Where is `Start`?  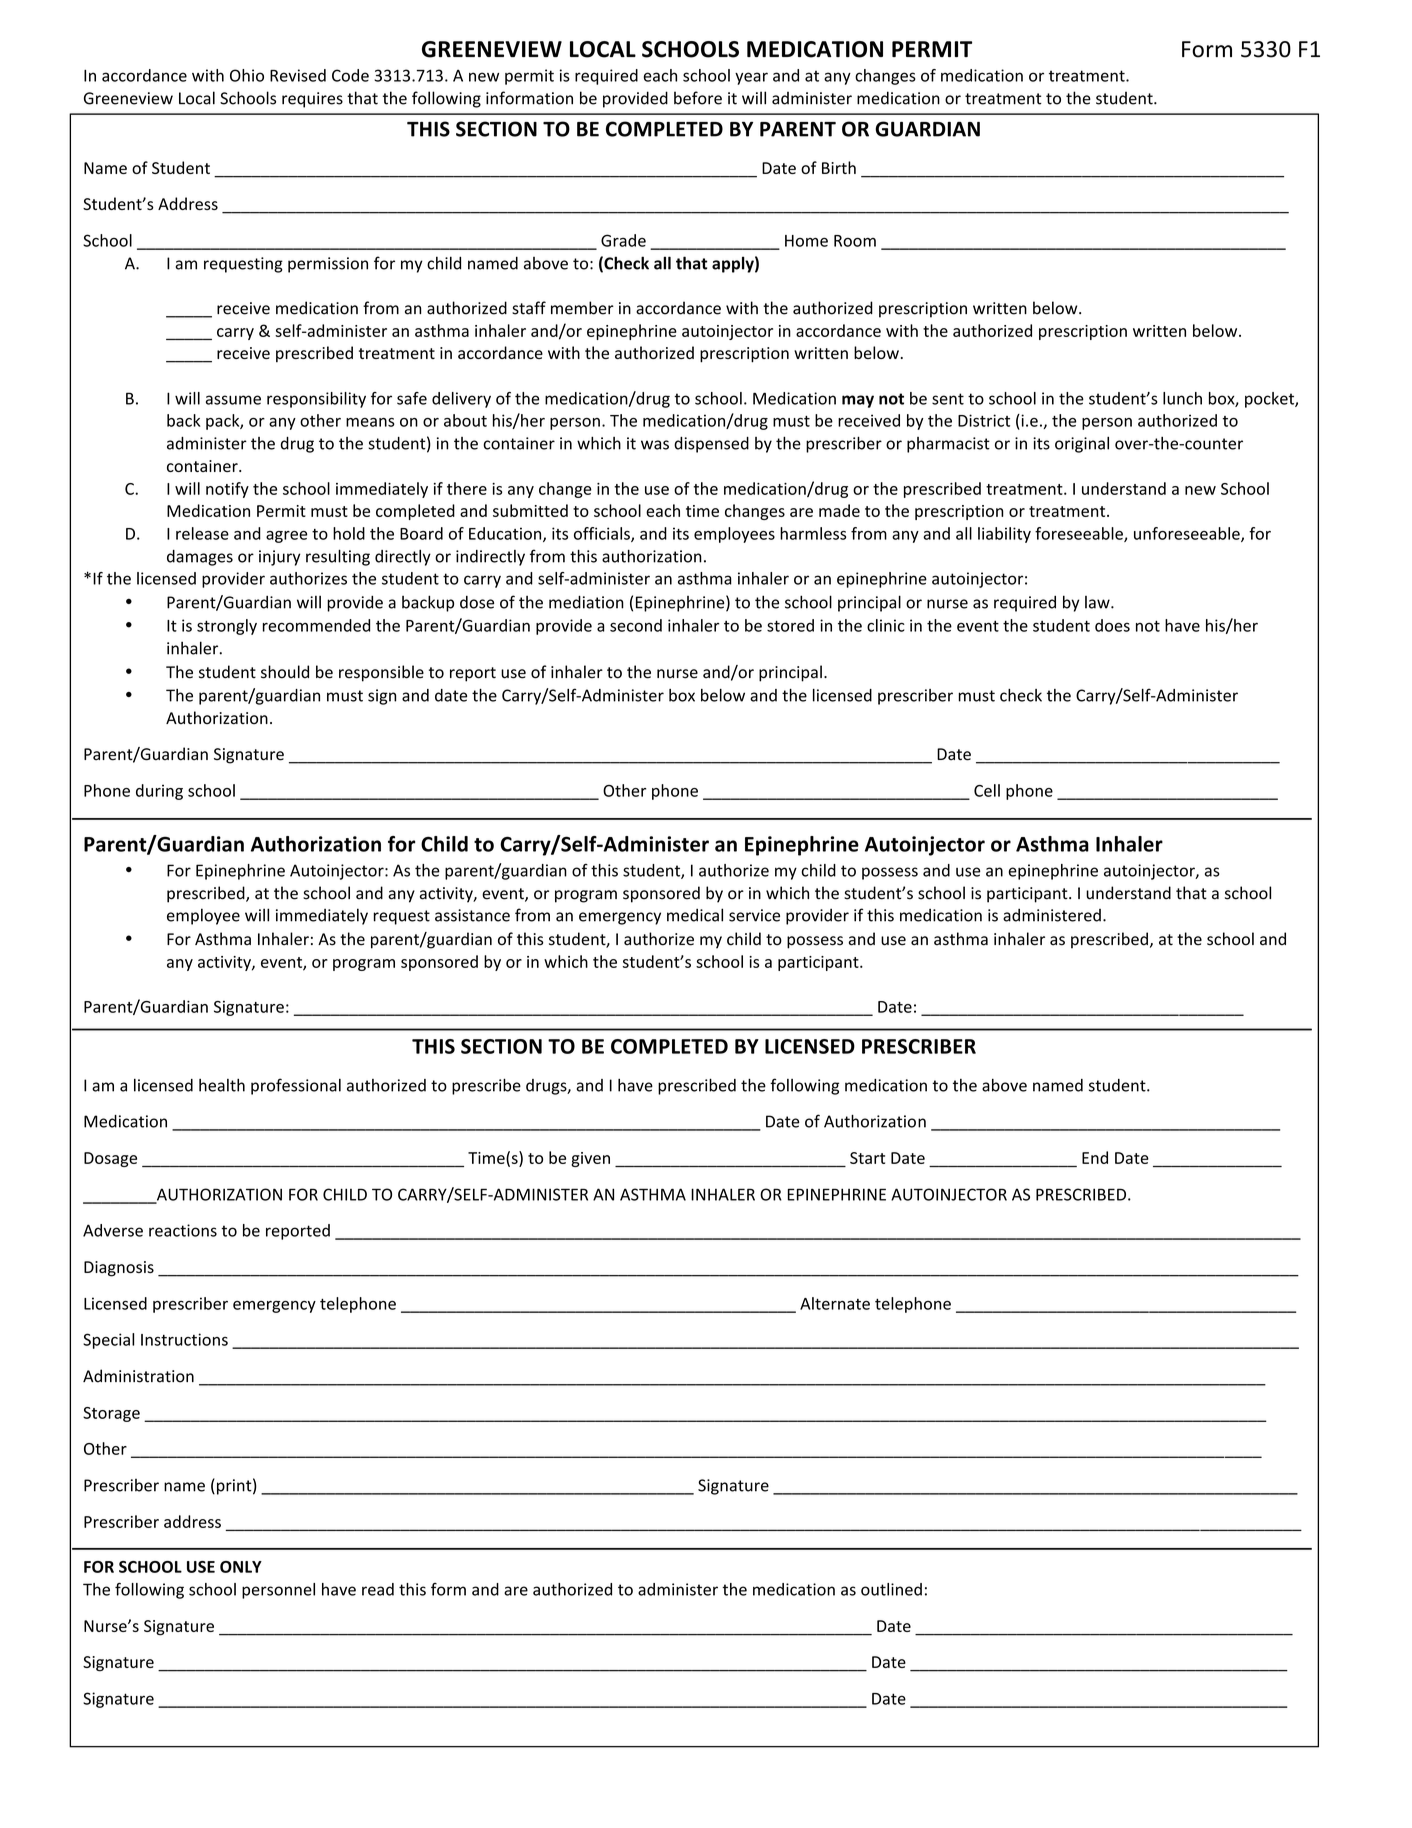
Start is located at coordinates (867, 1158).
